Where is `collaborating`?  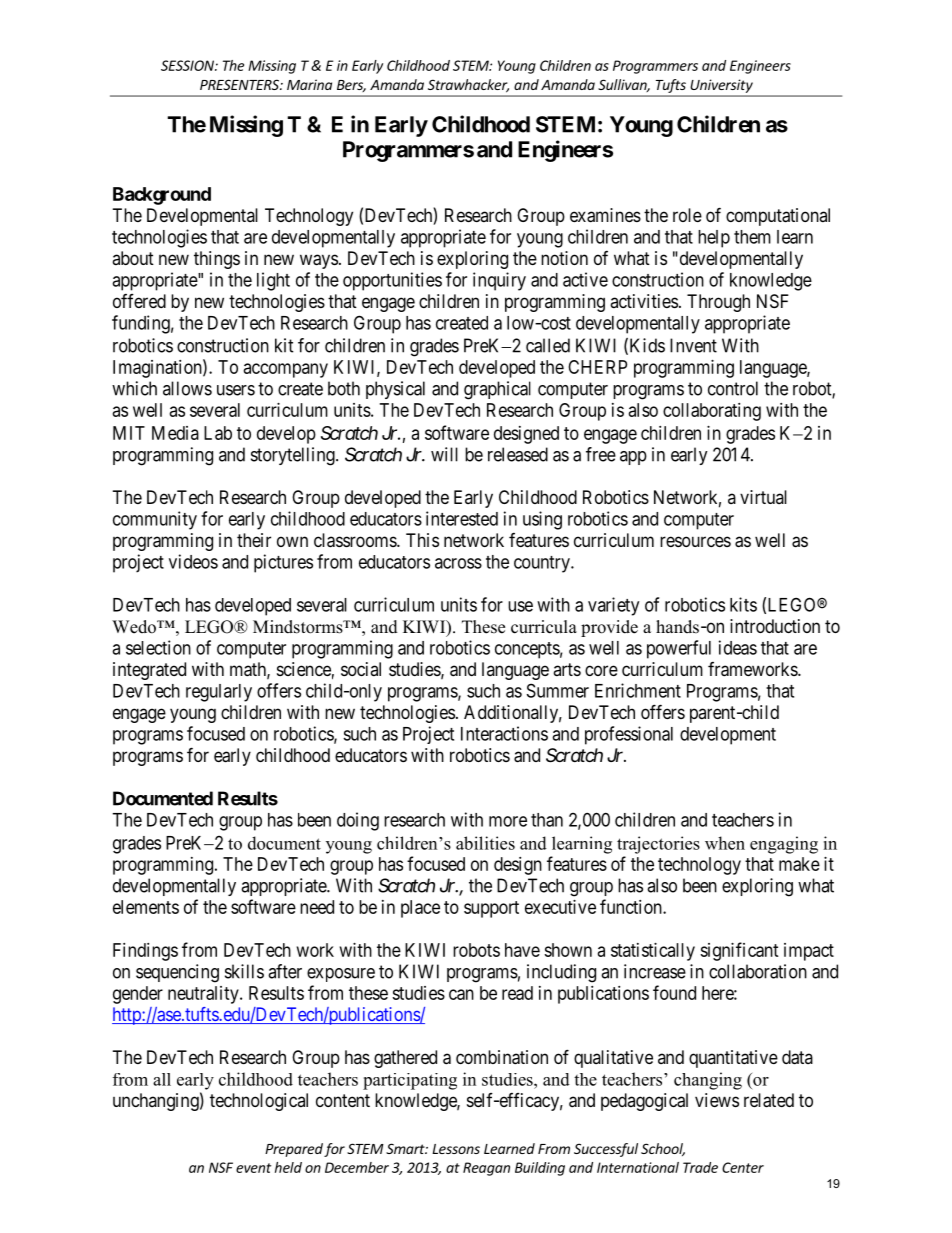
collaborating is located at coordinates (712, 412).
